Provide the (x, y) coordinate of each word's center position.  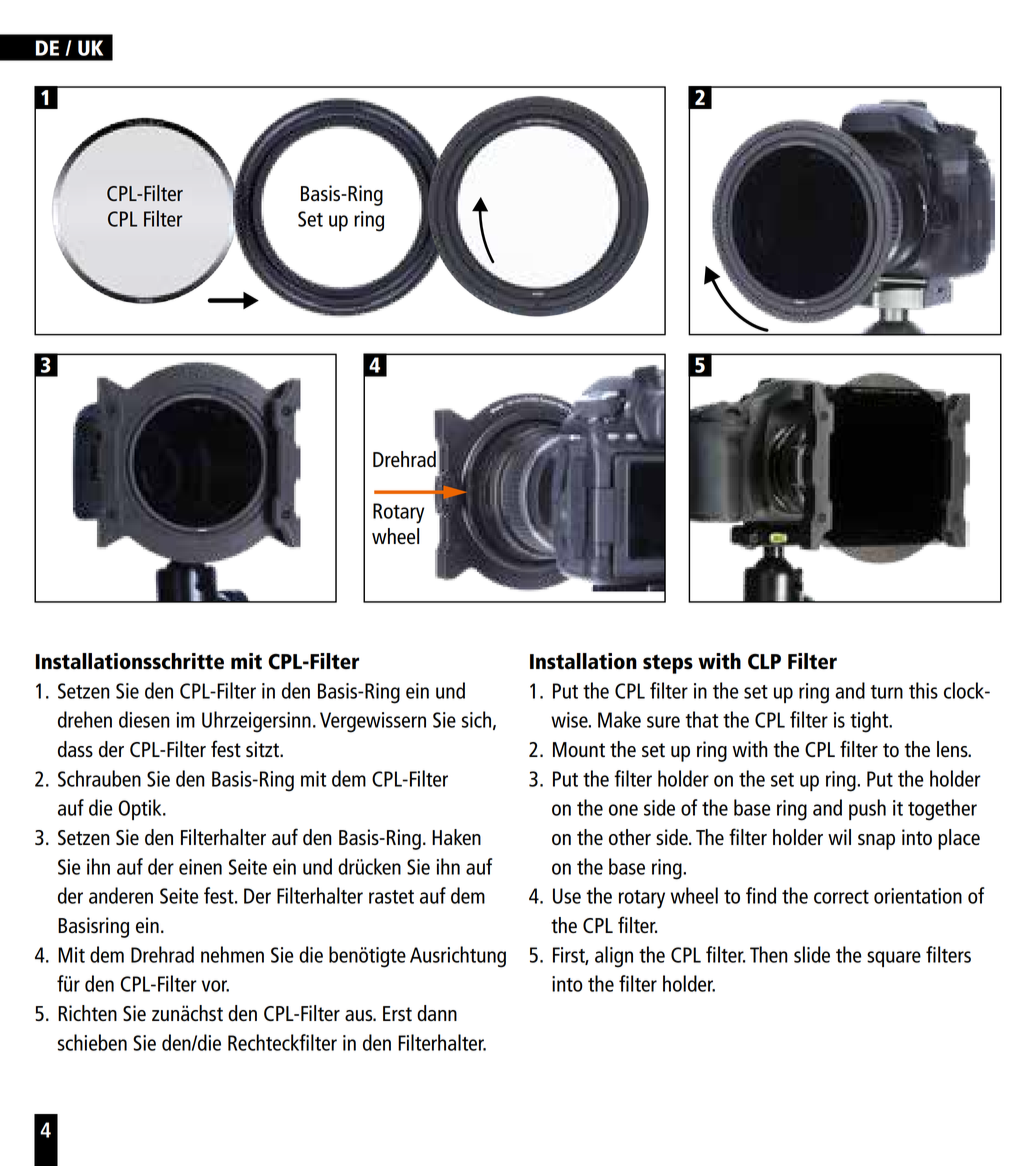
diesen (144, 719)
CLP (764, 662)
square (894, 959)
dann (437, 1013)
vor (215, 986)
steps (668, 664)
